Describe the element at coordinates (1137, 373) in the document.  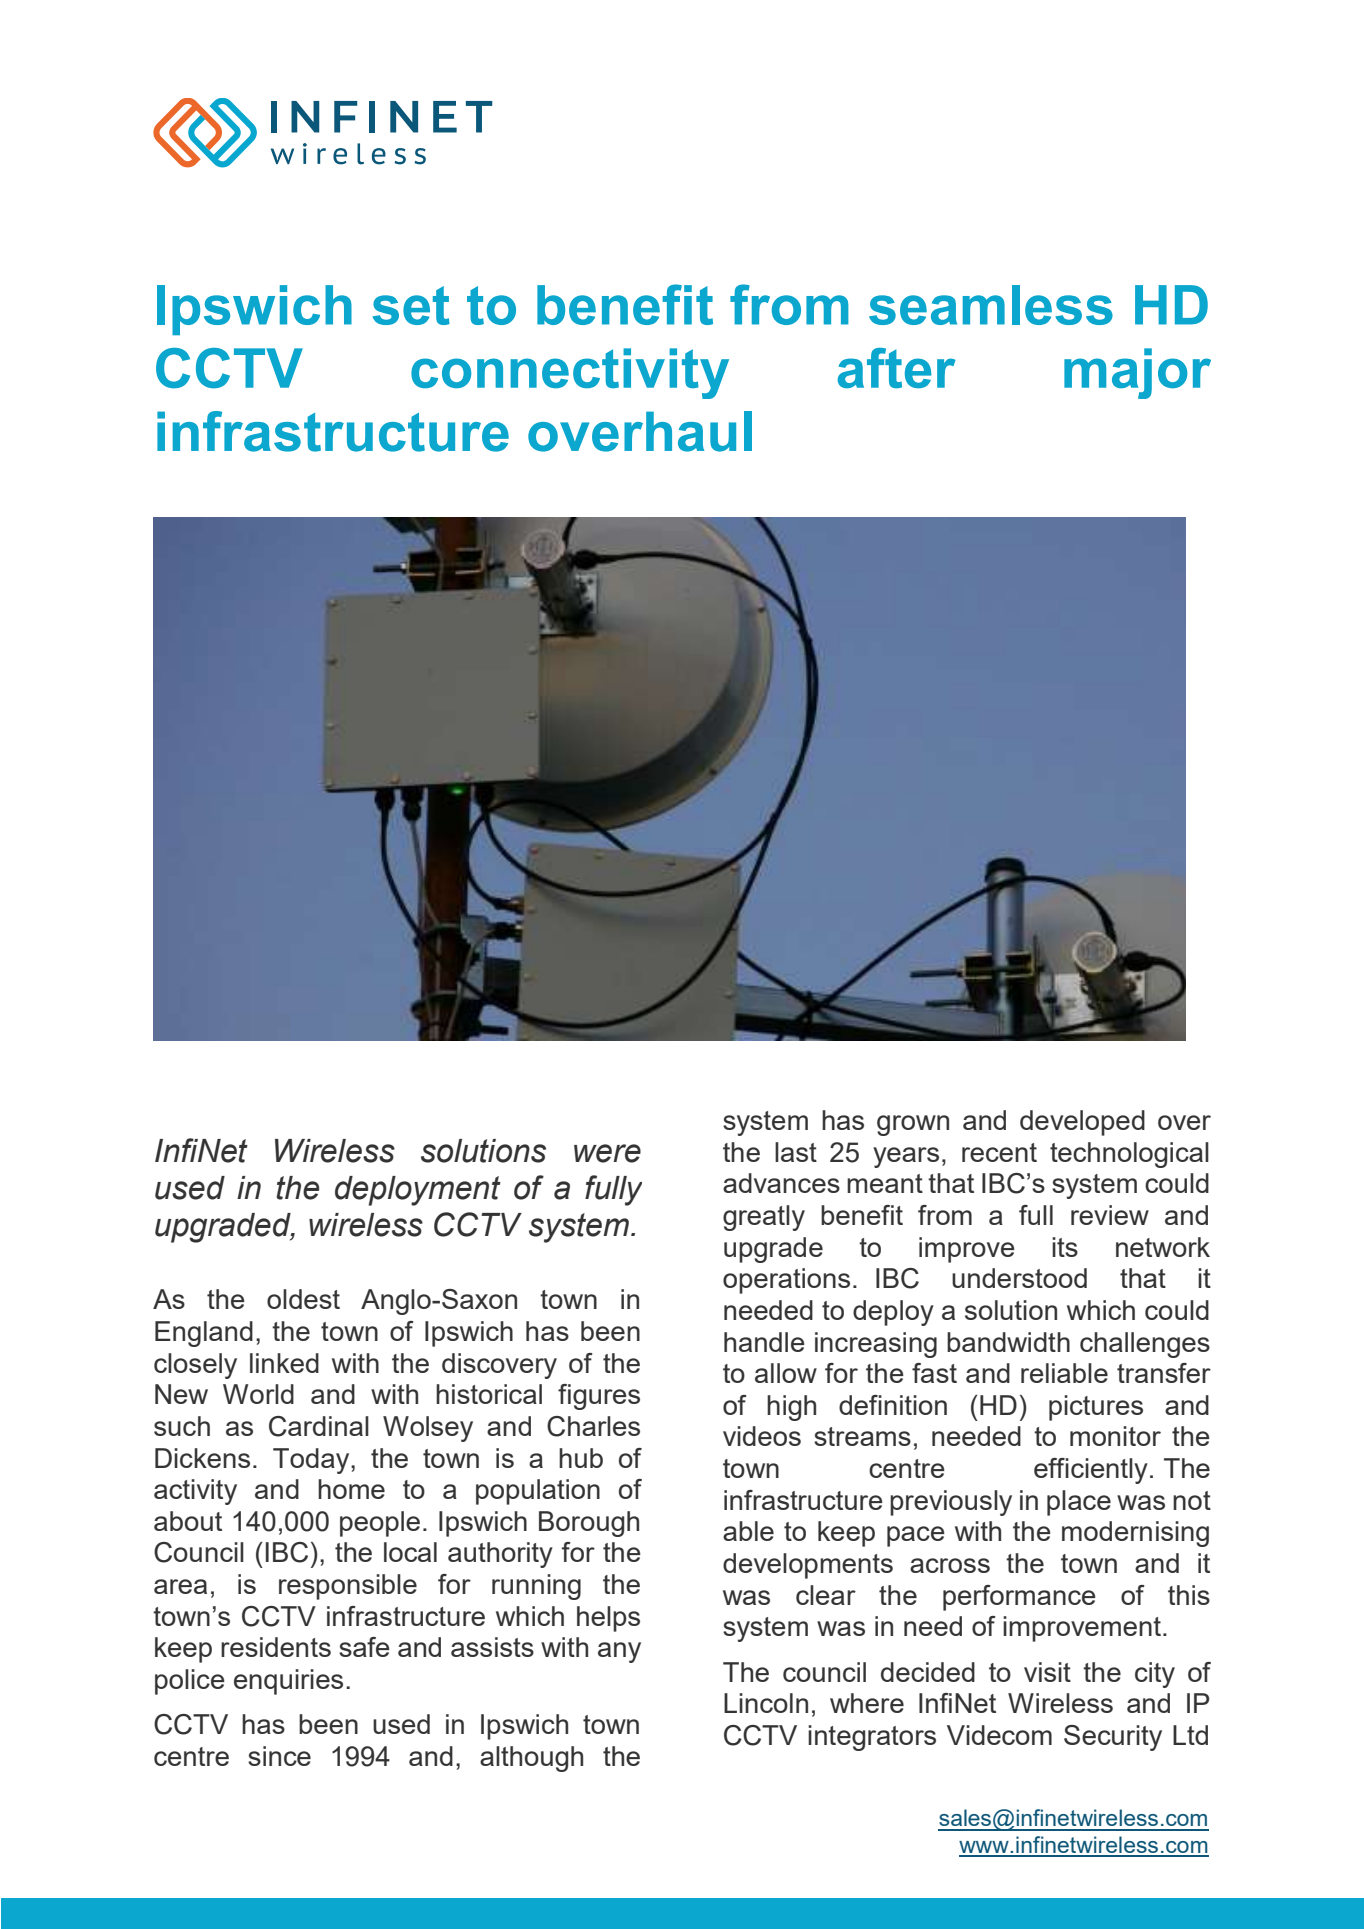
I see `major` at that location.
